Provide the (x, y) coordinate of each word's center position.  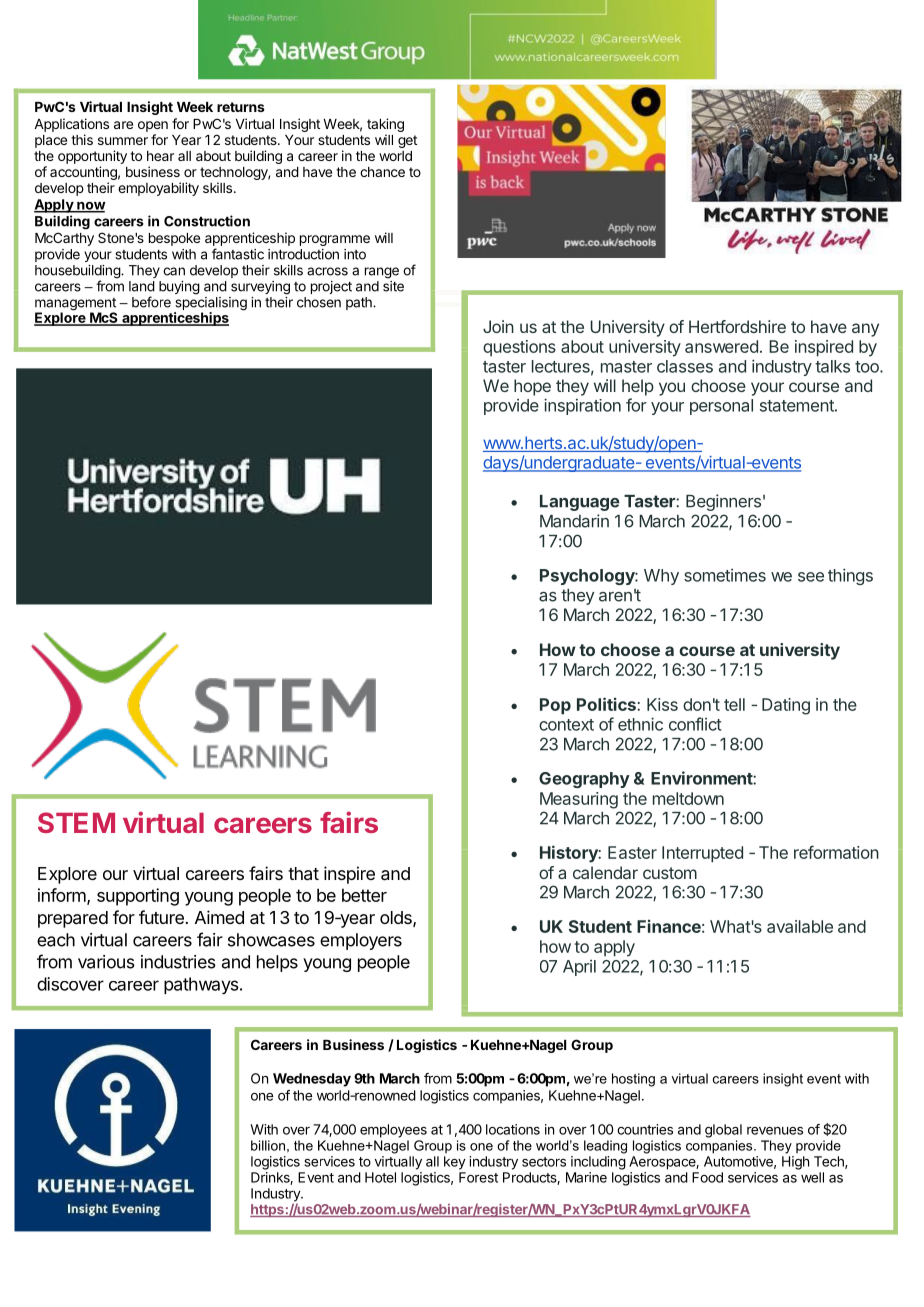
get (407, 141)
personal (721, 407)
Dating (786, 706)
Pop (555, 706)
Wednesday (312, 1080)
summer (123, 141)
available (800, 926)
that (303, 874)
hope (532, 387)
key (455, 1163)
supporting (138, 897)
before (151, 302)
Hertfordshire (737, 326)
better (364, 895)
